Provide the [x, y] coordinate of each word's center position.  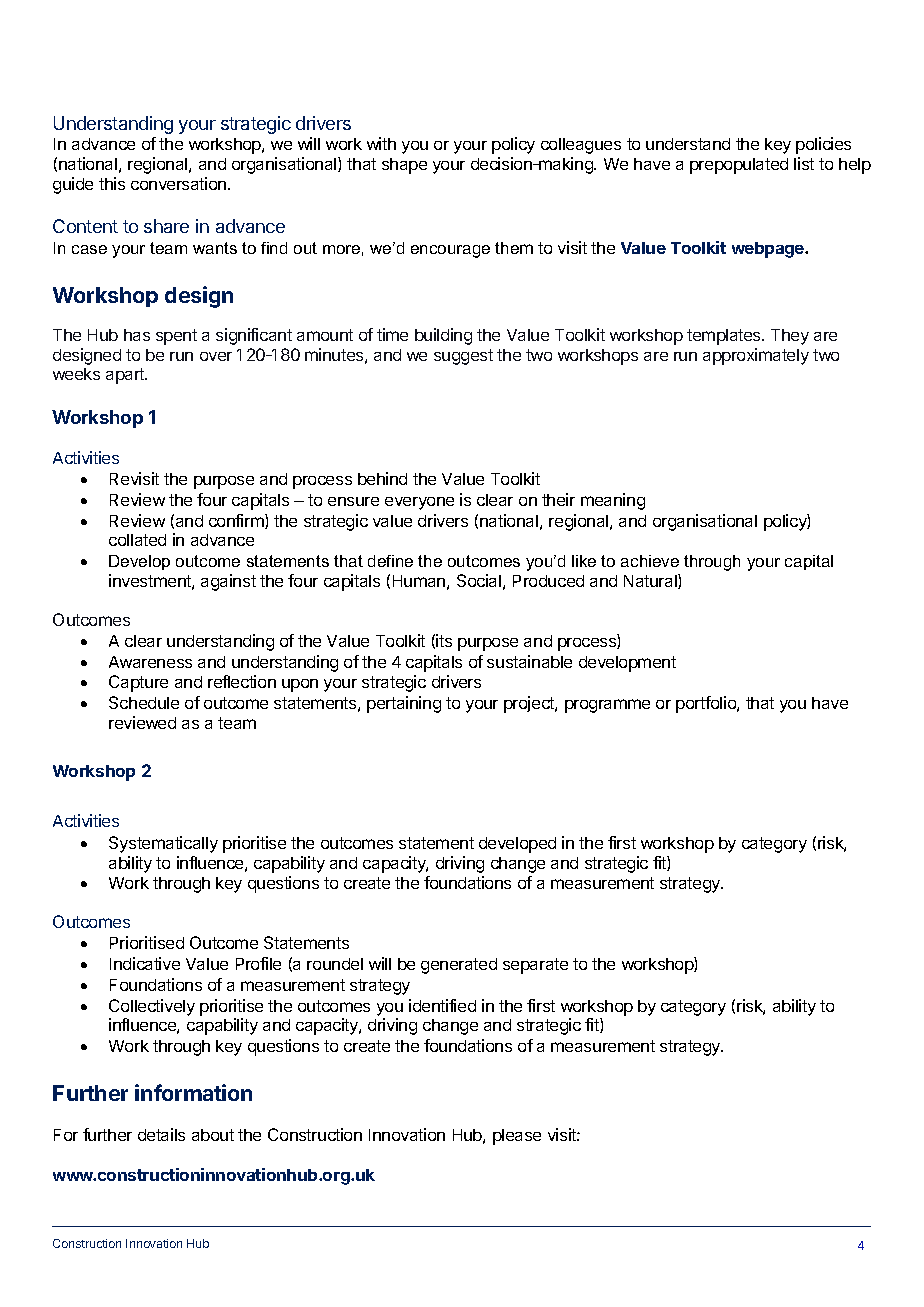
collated [137, 540]
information [193, 1092]
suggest [463, 357]
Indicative [145, 963]
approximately [756, 356]
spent [176, 337]
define [390, 561]
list [804, 163]
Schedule [144, 702]
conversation [180, 183]
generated [459, 966]
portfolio [707, 704]
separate [535, 966]
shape [404, 166]
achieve [650, 561]
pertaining [404, 704]
